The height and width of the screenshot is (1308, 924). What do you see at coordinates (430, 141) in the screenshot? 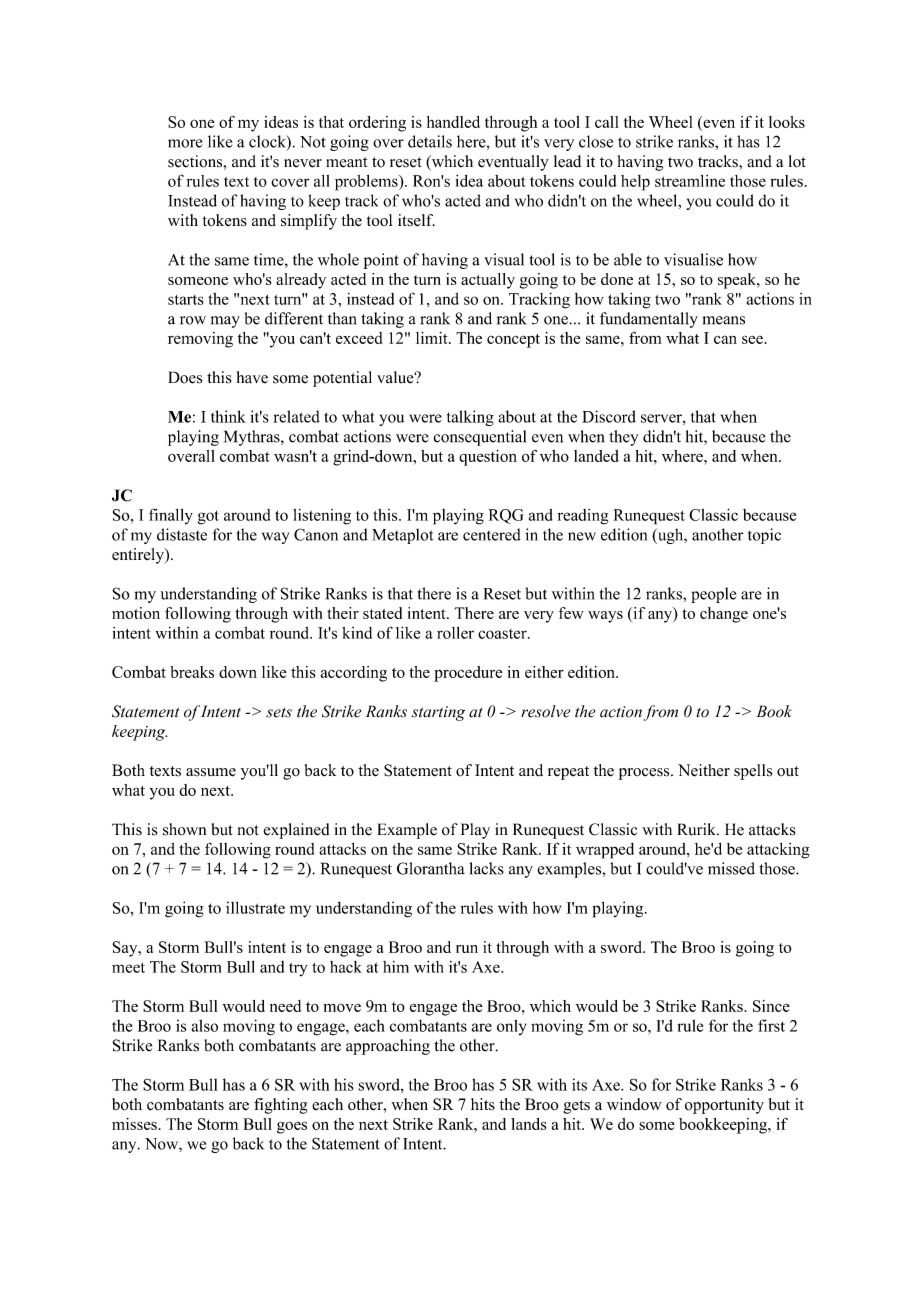
I see `details` at bounding box center [430, 141].
